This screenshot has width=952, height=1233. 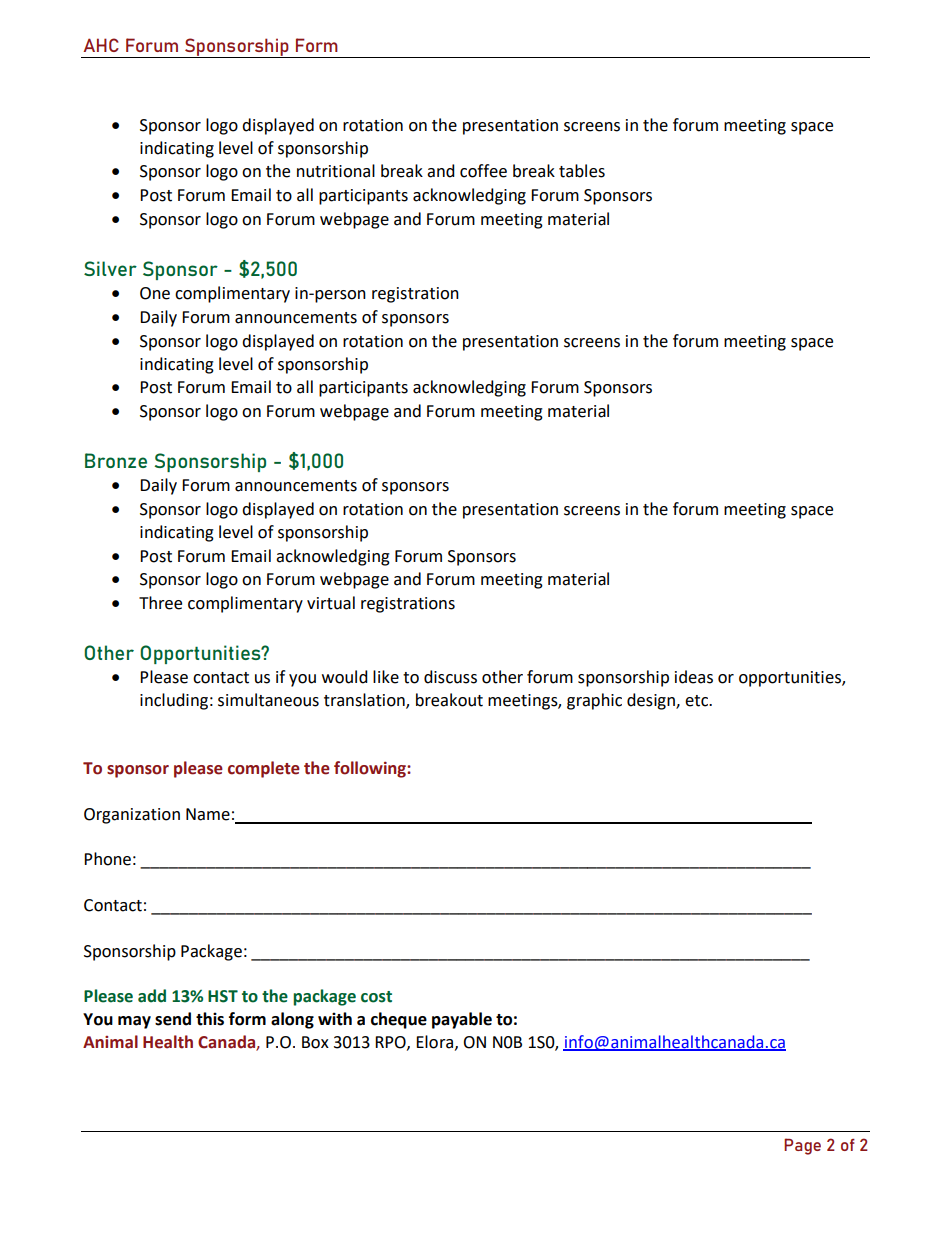 I want to click on payable, so click(x=462, y=1020).
